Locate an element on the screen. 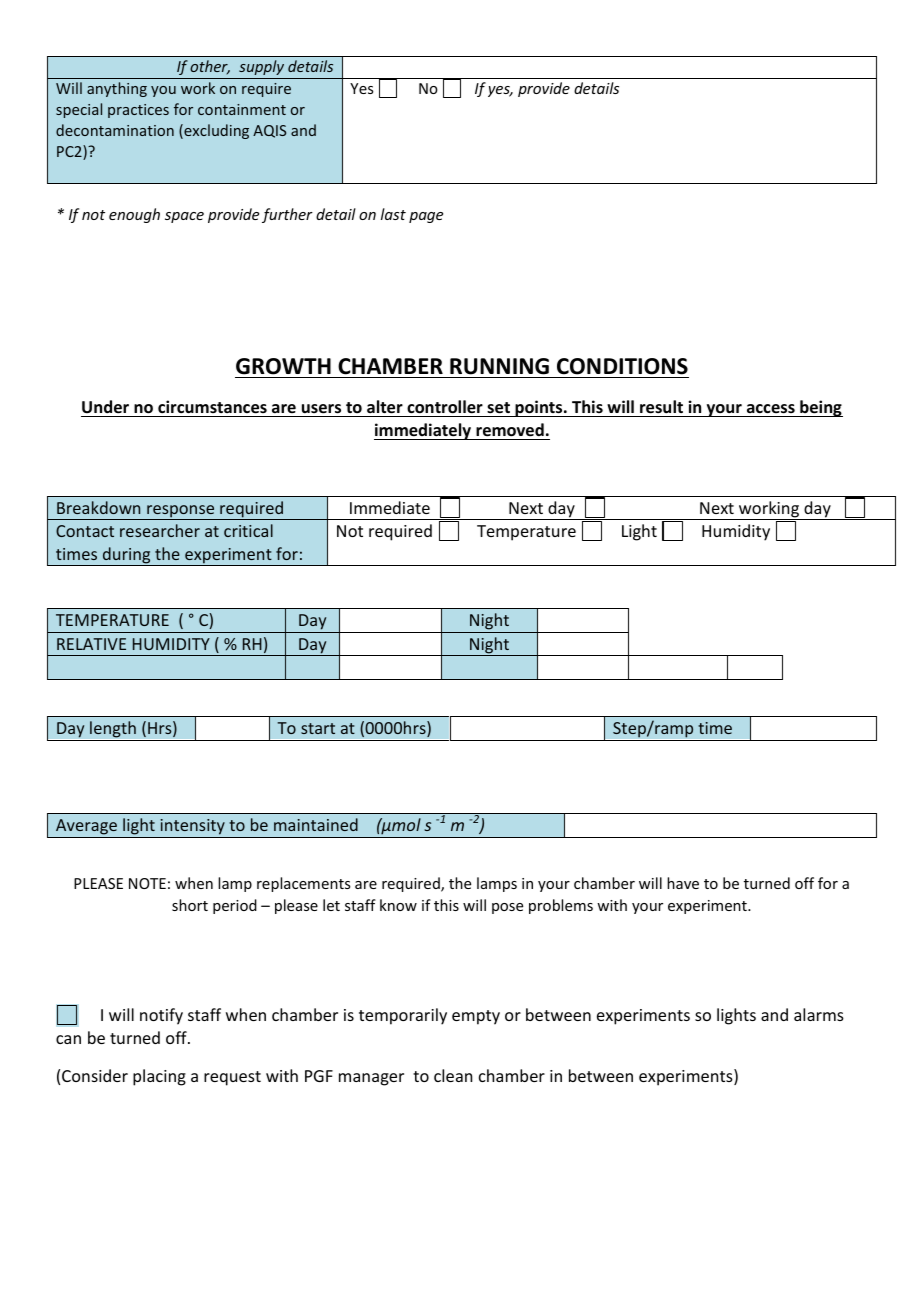  practices is located at coordinates (138, 111).
